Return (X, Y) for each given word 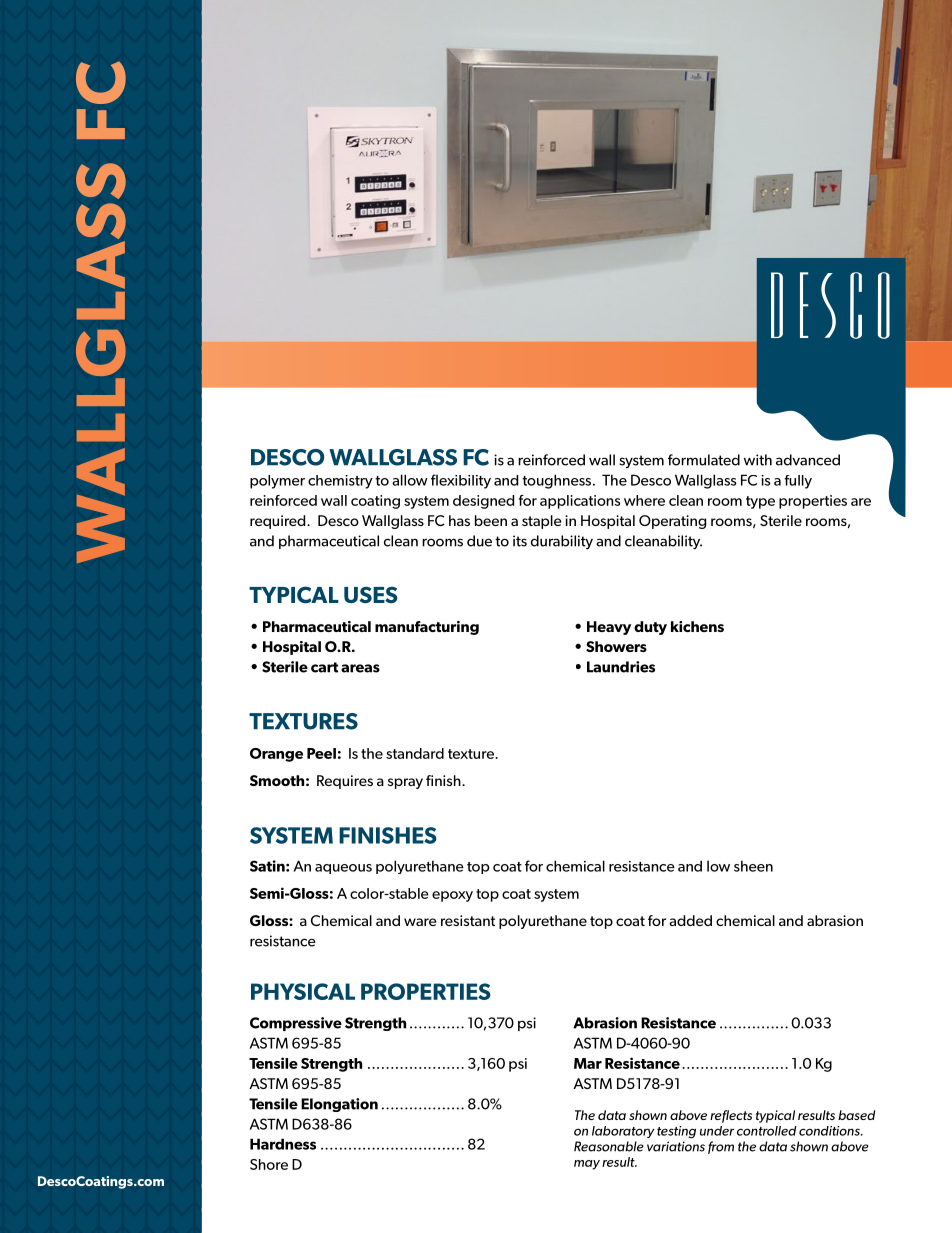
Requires (345, 782)
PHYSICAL (303, 991)
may (587, 1165)
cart (324, 667)
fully (798, 482)
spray (405, 783)
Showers (616, 646)
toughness (556, 481)
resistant (468, 920)
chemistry (340, 482)
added (690, 920)
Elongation (339, 1105)
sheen (753, 866)
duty (650, 628)
